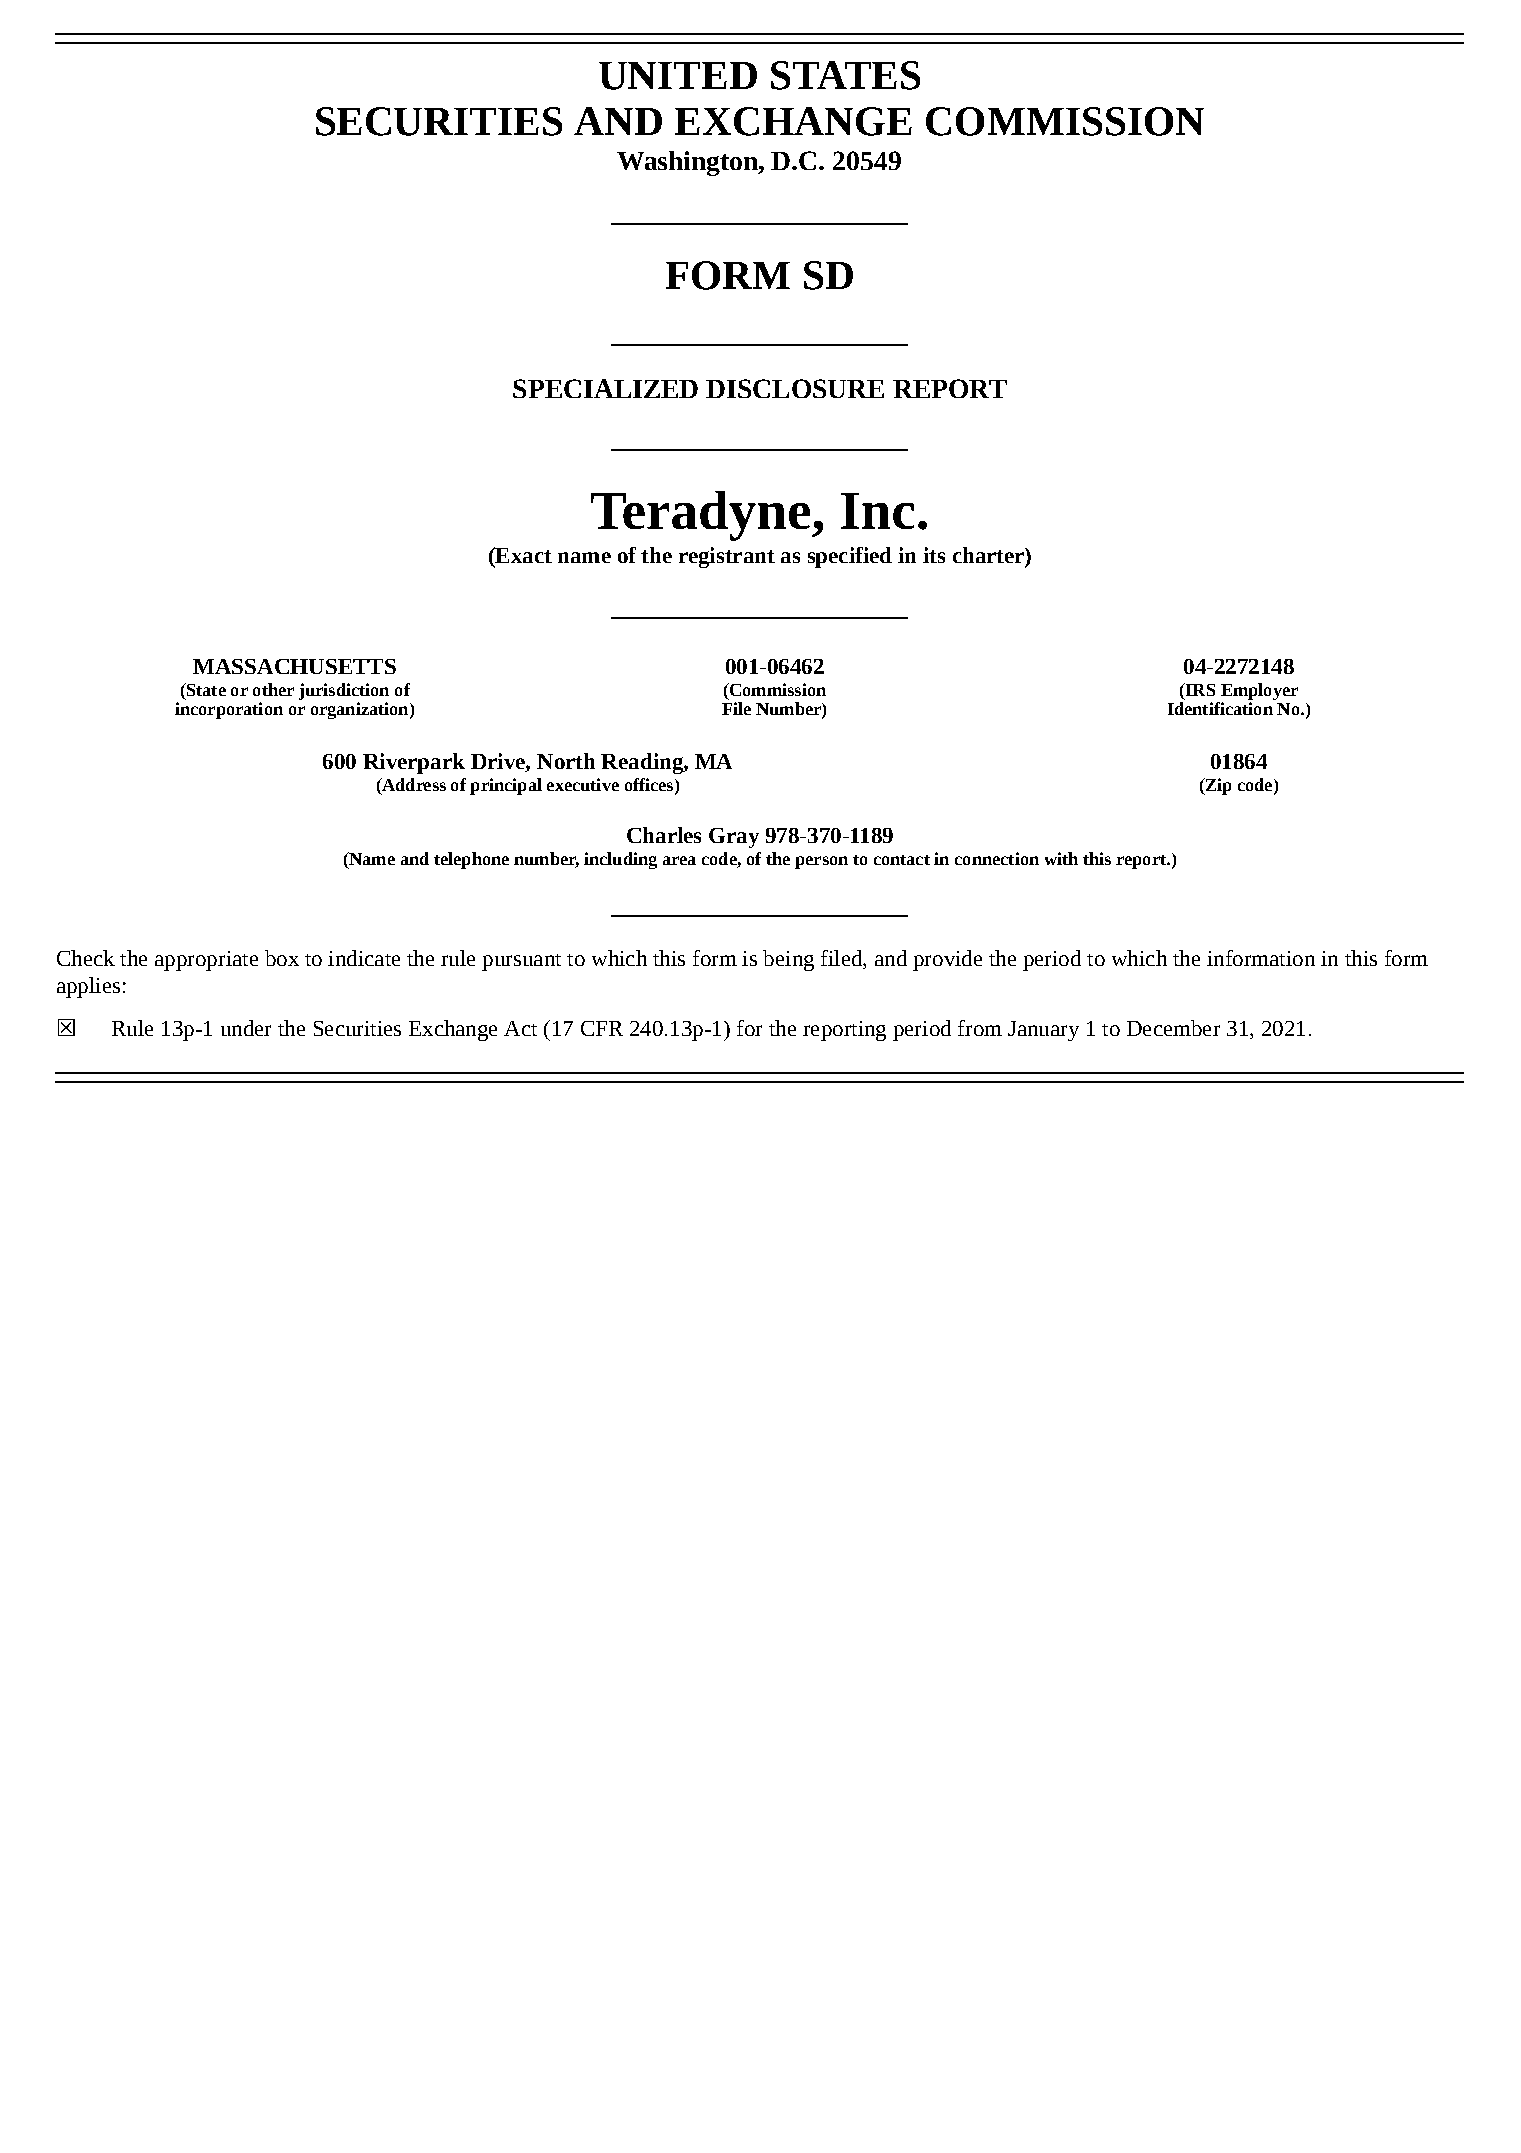 The image size is (1521, 2153). What do you see at coordinates (678, 76) in the screenshot?
I see `UNITED` at bounding box center [678, 76].
